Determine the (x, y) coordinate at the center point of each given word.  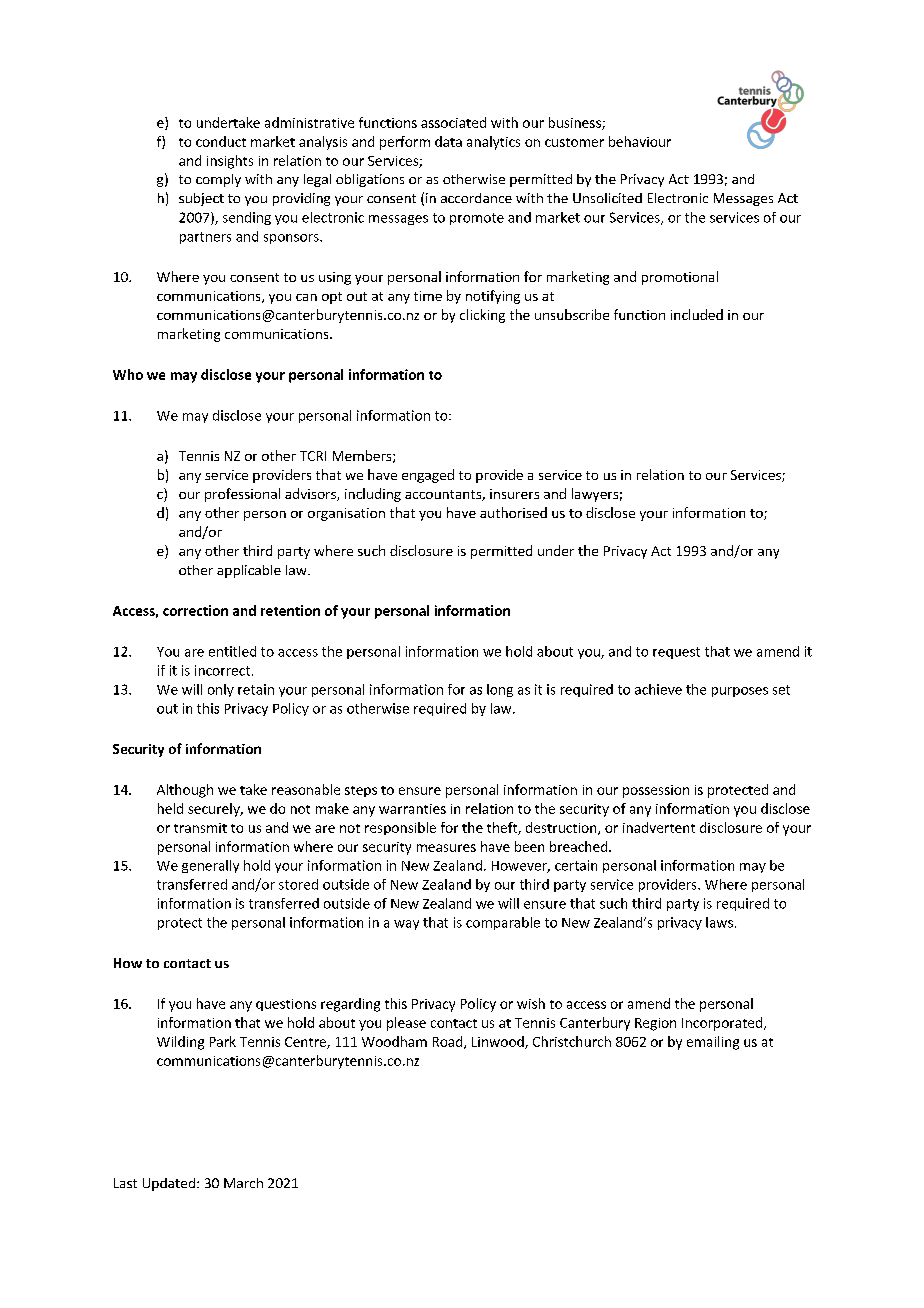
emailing (713, 1043)
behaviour (640, 141)
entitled (232, 651)
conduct (221, 141)
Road (449, 1042)
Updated (169, 1184)
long (500, 690)
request (676, 653)
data (448, 141)
